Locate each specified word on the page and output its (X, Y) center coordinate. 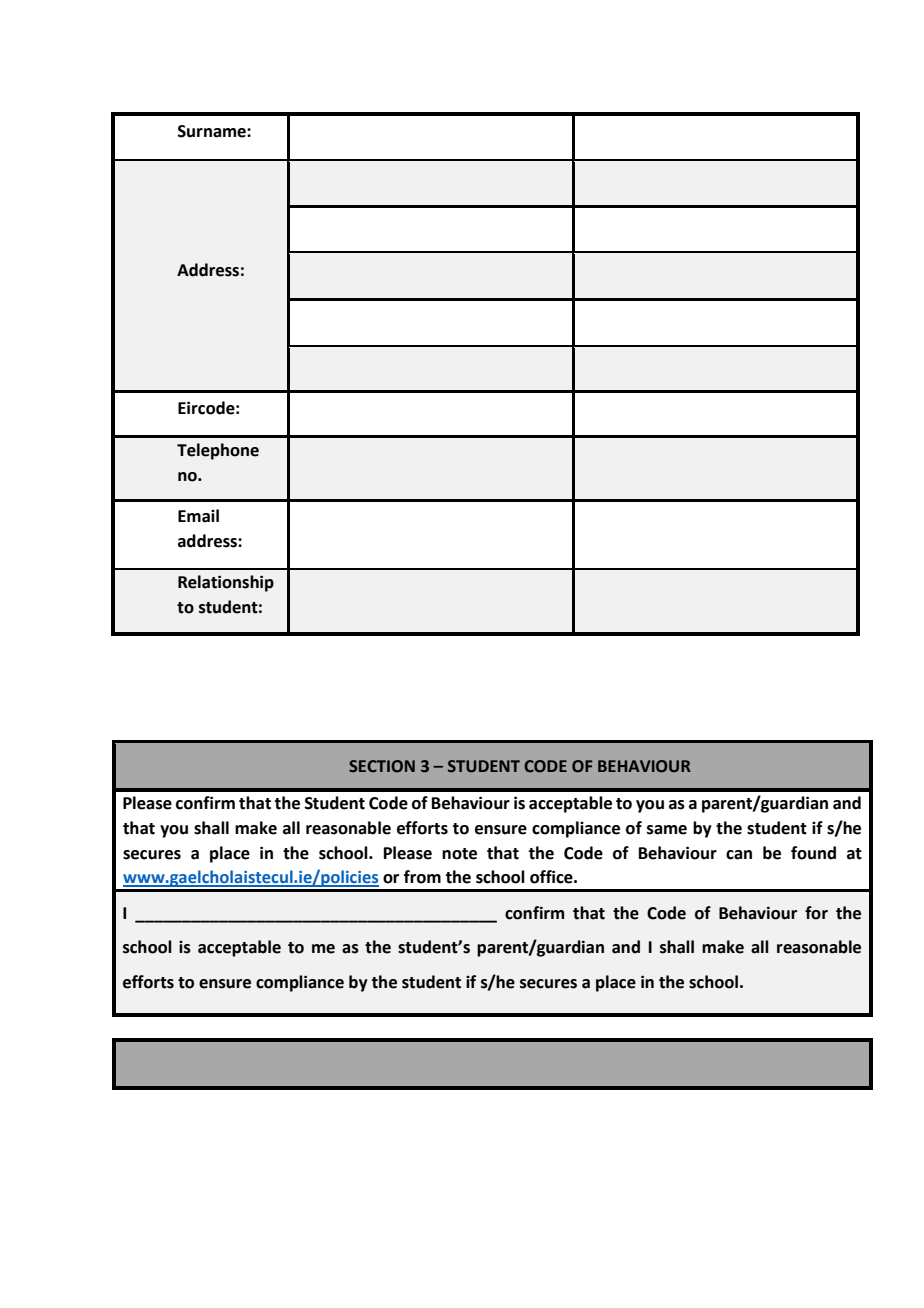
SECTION (382, 766)
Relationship (226, 583)
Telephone (218, 451)
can (739, 855)
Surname (213, 131)
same (667, 830)
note (459, 854)
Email (198, 516)
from (422, 877)
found (813, 853)
